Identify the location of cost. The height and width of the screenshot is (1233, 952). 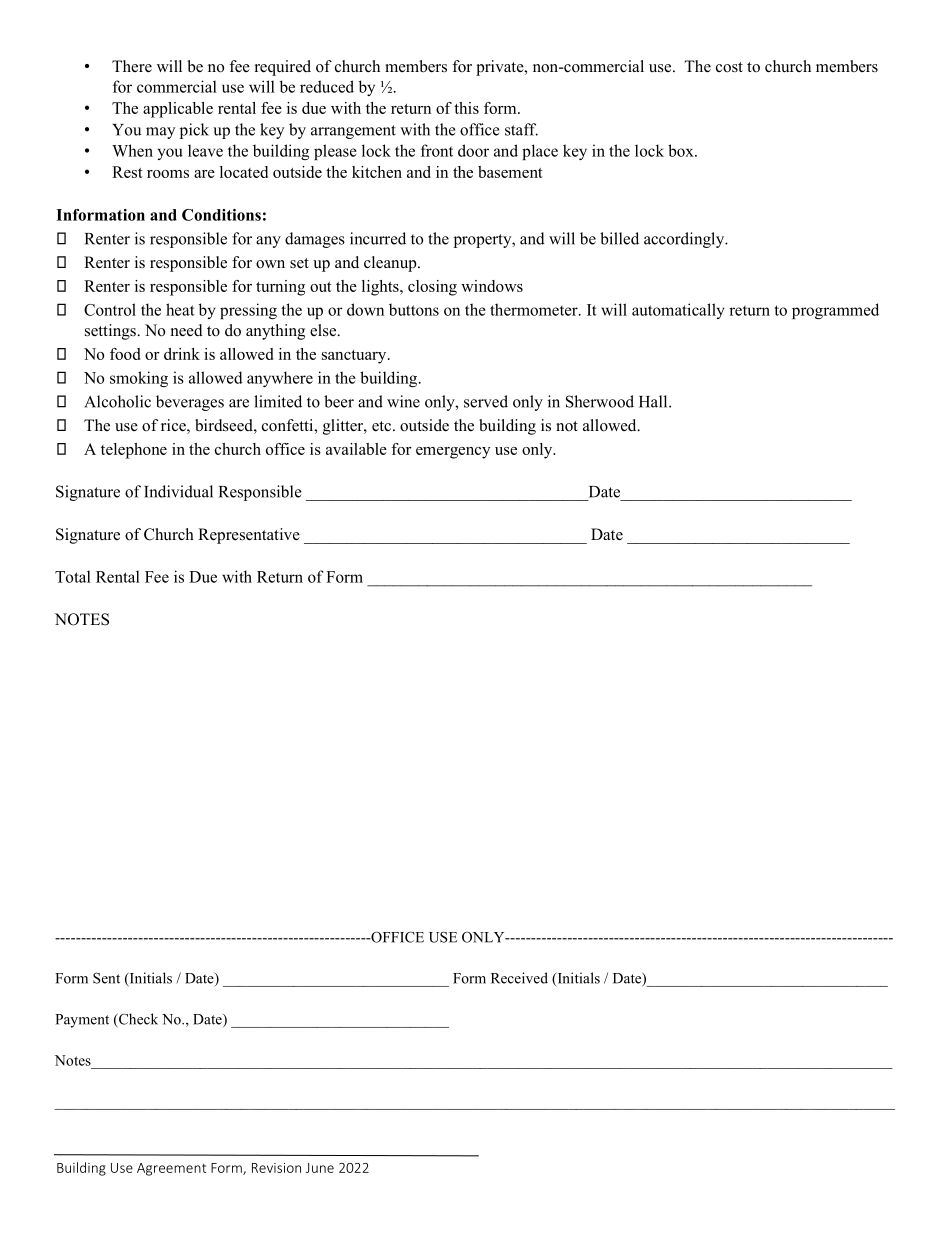
(729, 67).
